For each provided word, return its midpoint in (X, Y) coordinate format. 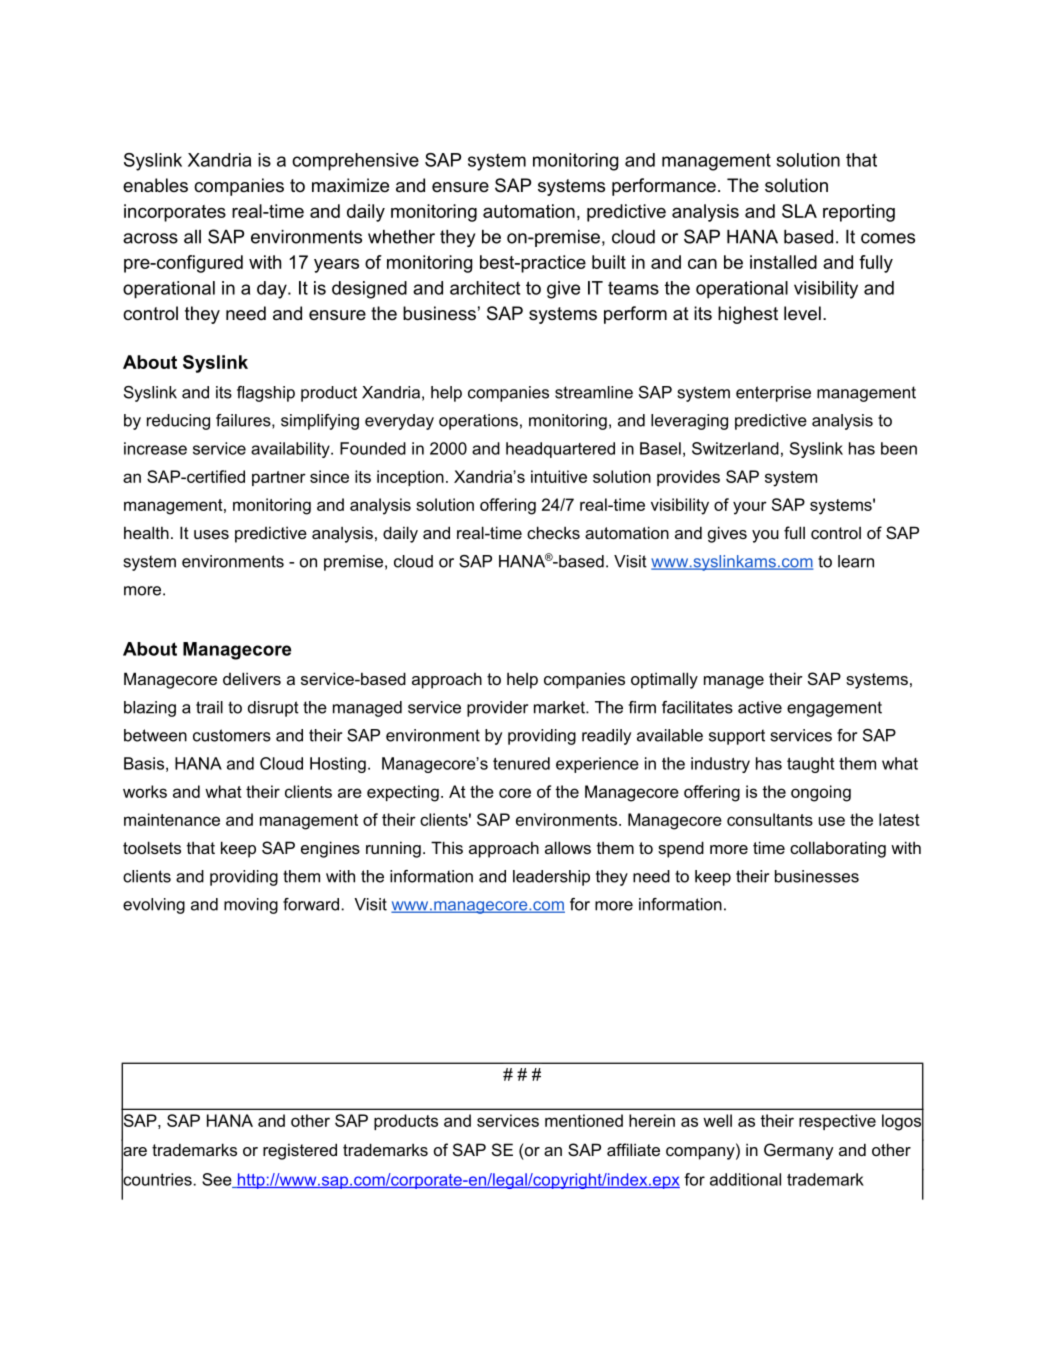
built (609, 262)
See (218, 1180)
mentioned (584, 1120)
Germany (799, 1151)
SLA (799, 211)
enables (155, 185)
